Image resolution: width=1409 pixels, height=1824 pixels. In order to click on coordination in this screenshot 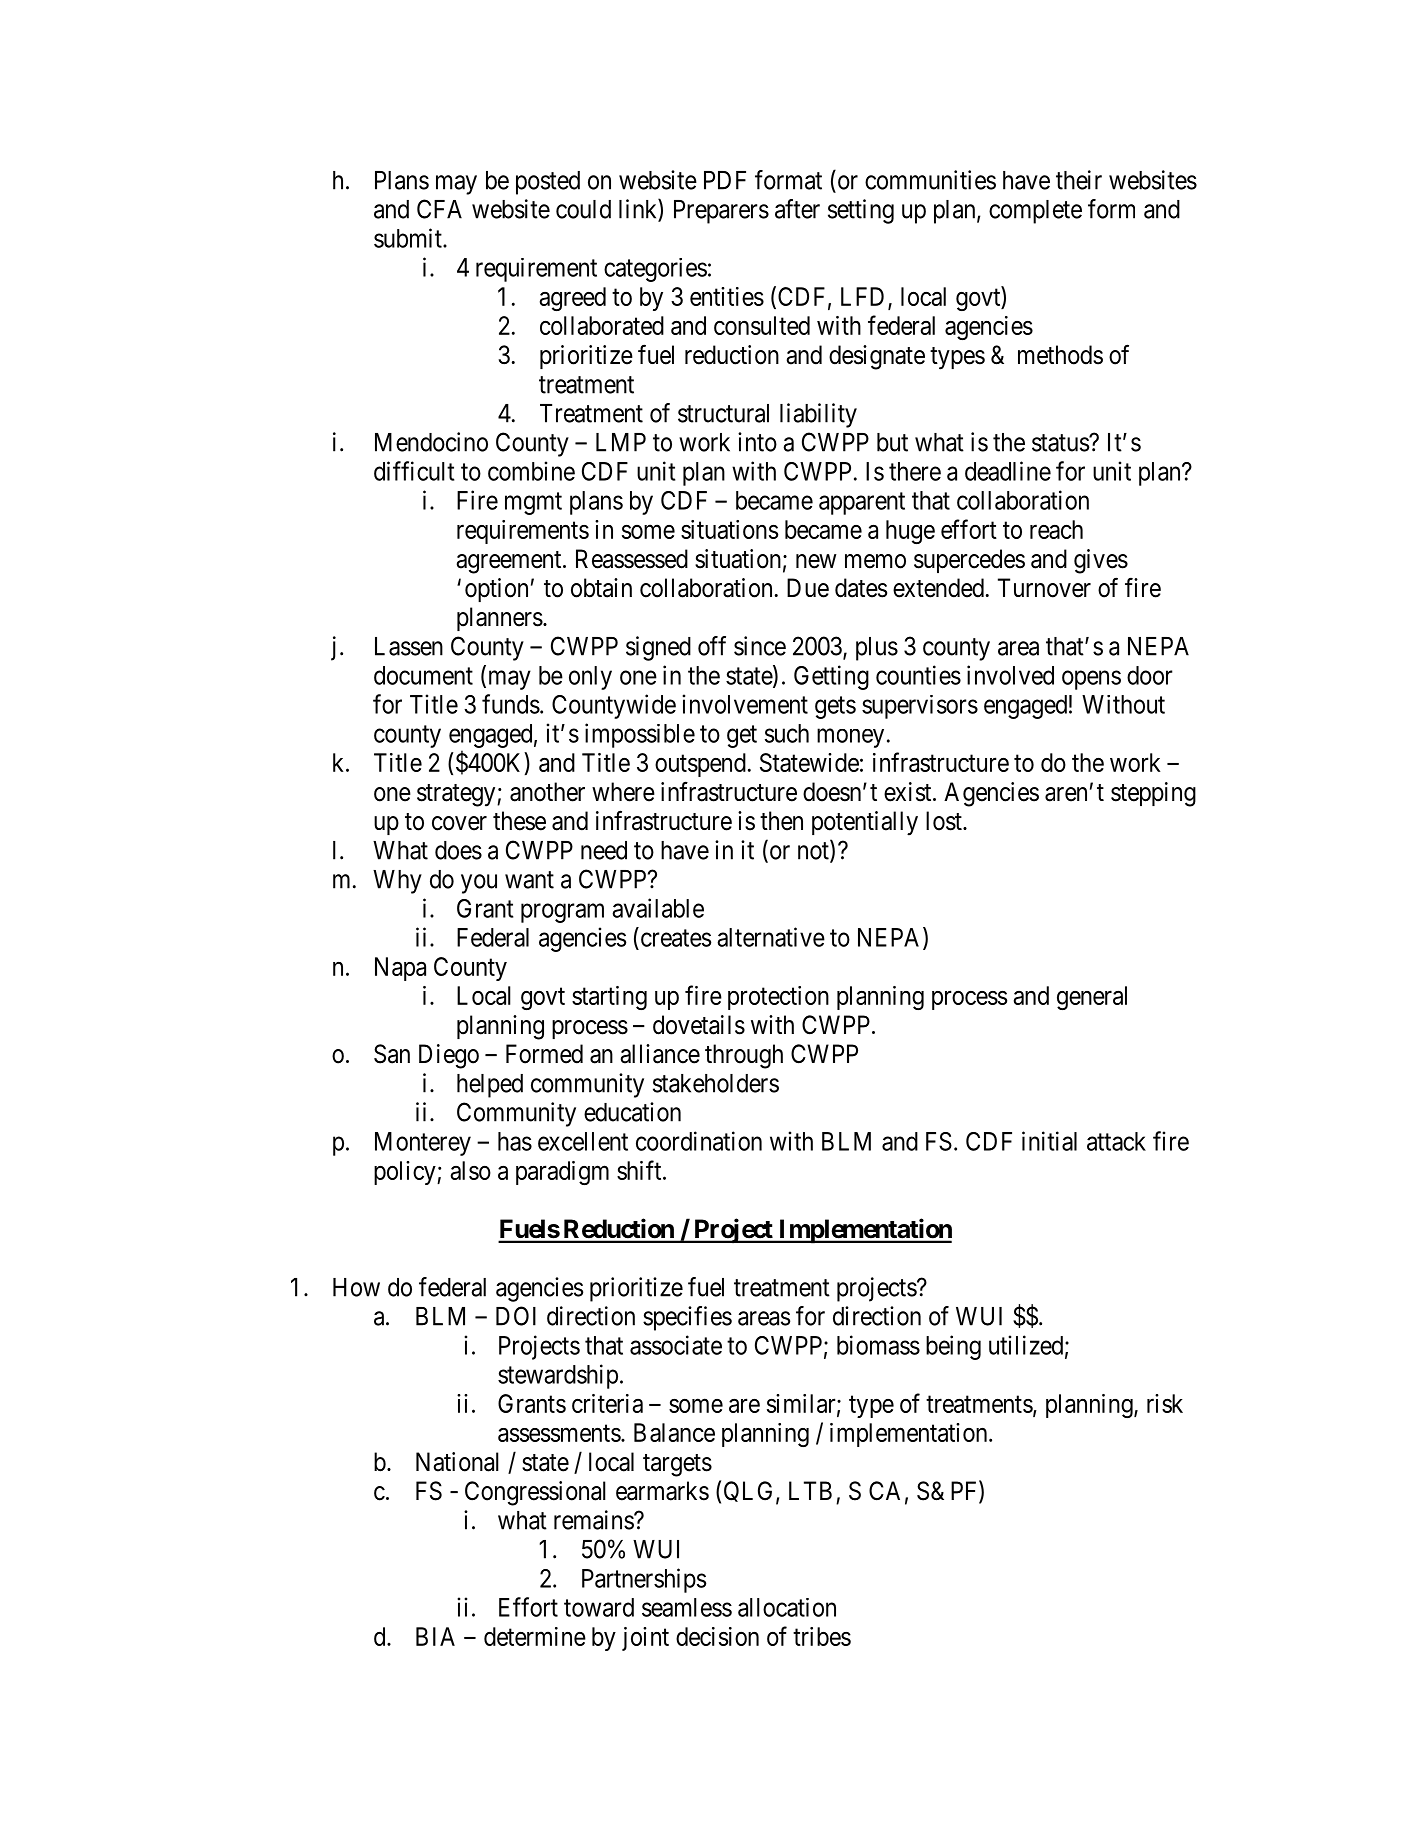, I will do `click(699, 1141)`.
